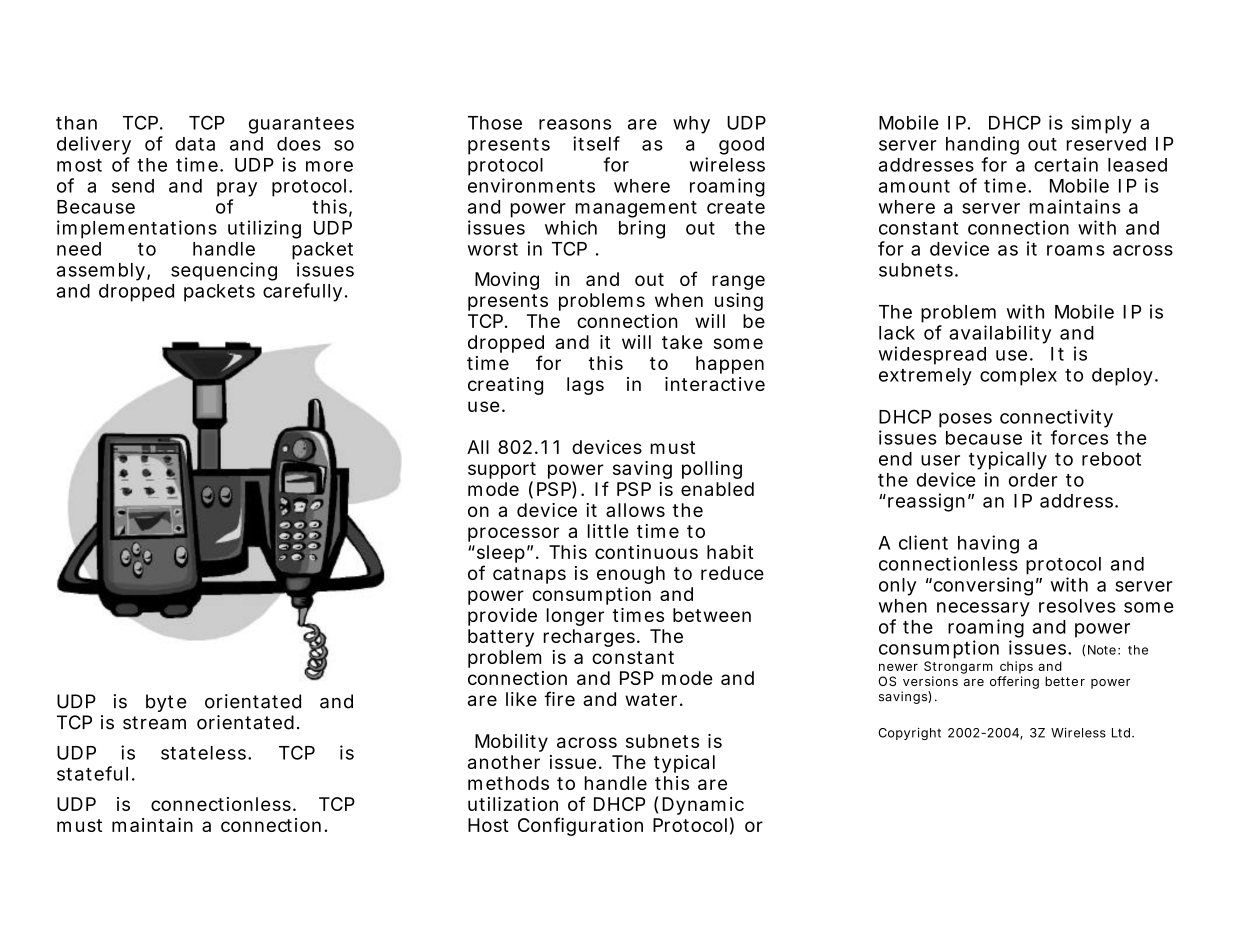  Describe the element at coordinates (596, 143) in the page. I see `itself` at that location.
